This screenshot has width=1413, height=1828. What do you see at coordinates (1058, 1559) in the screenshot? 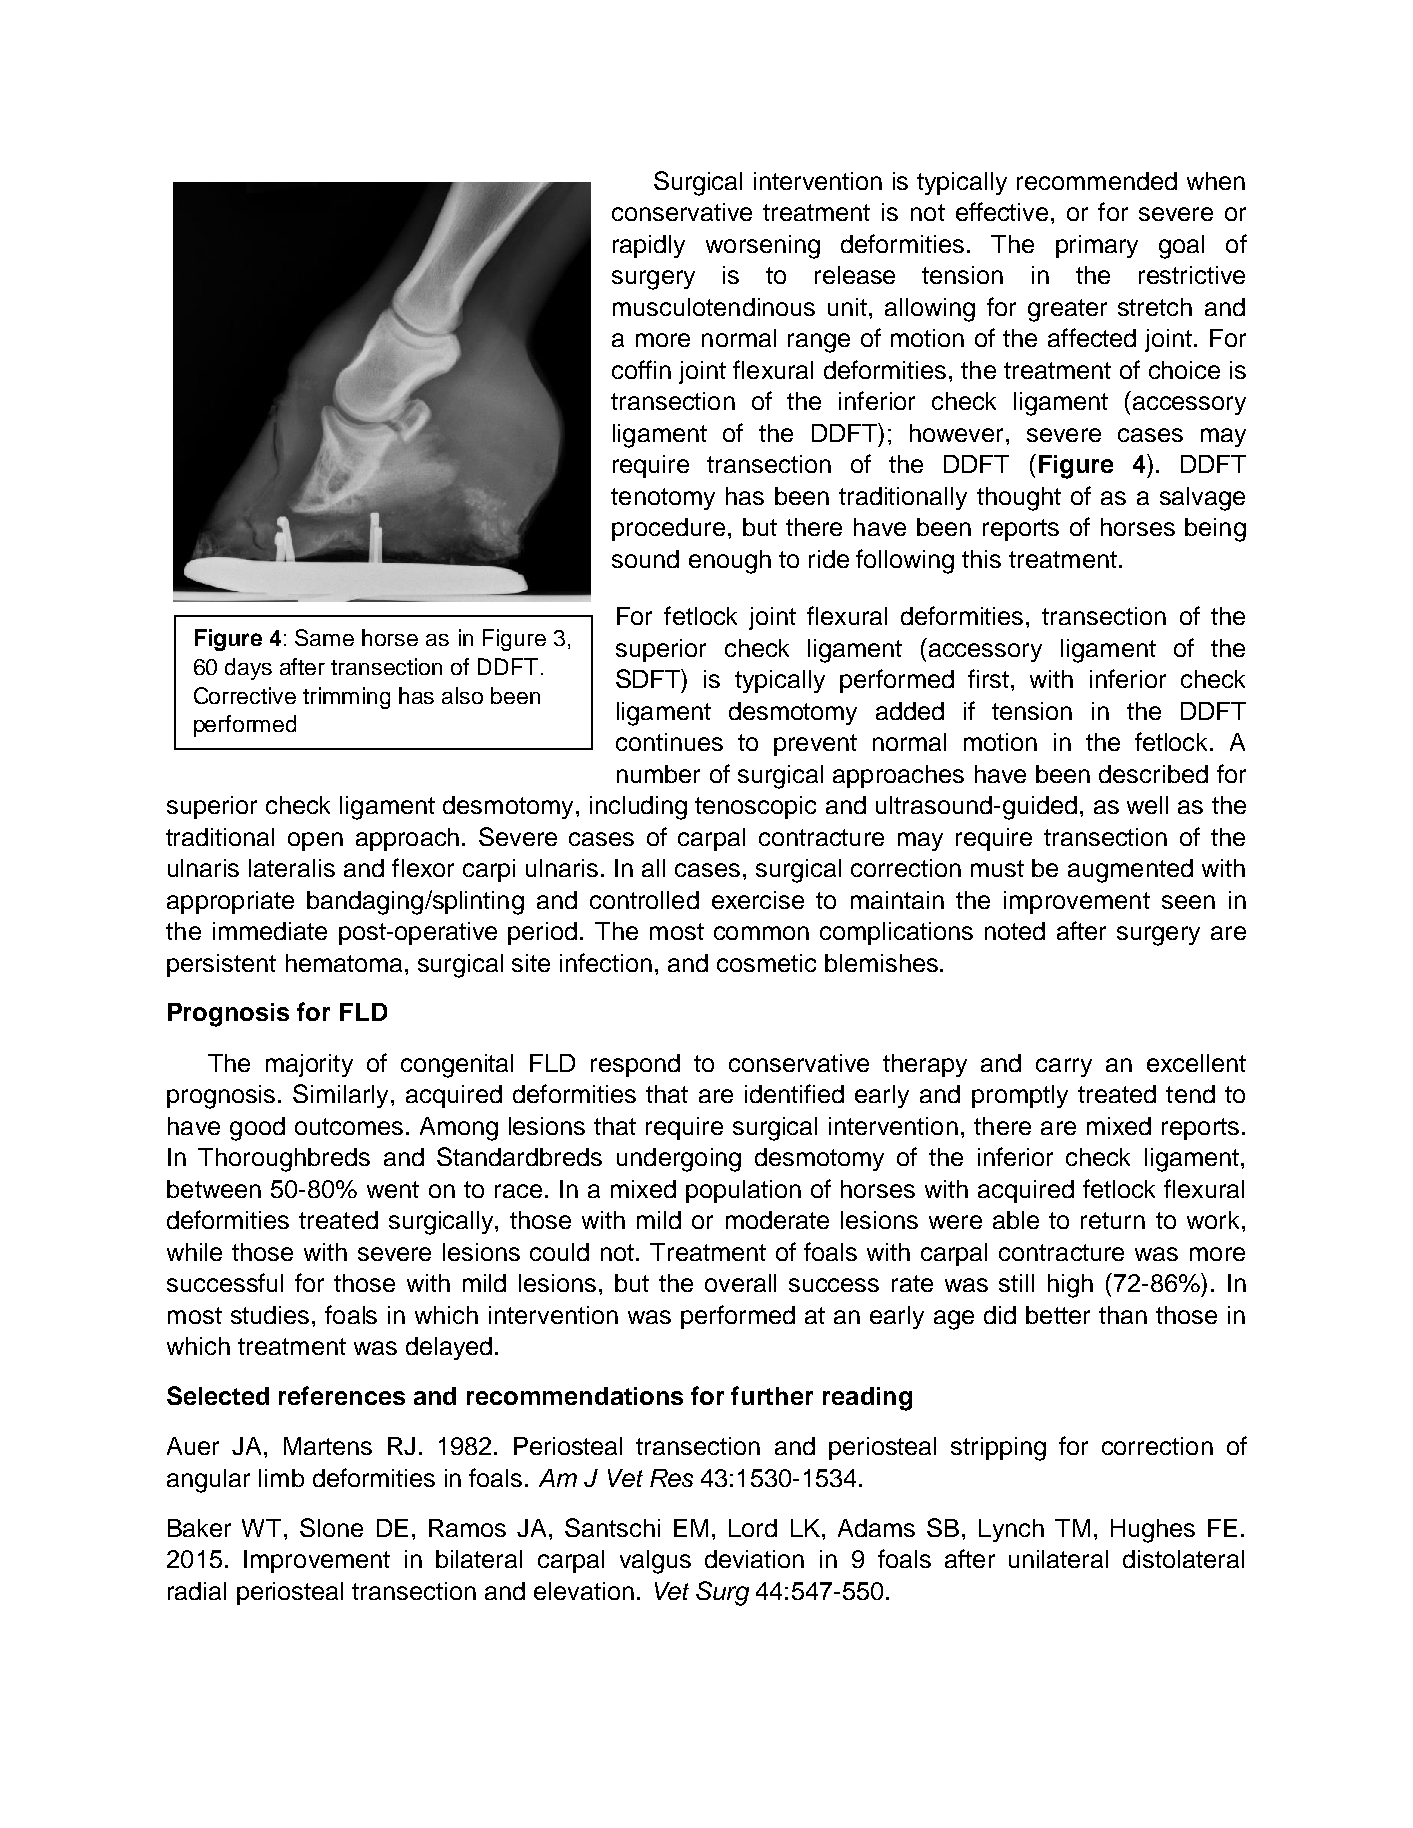
I see `unilateral` at bounding box center [1058, 1559].
